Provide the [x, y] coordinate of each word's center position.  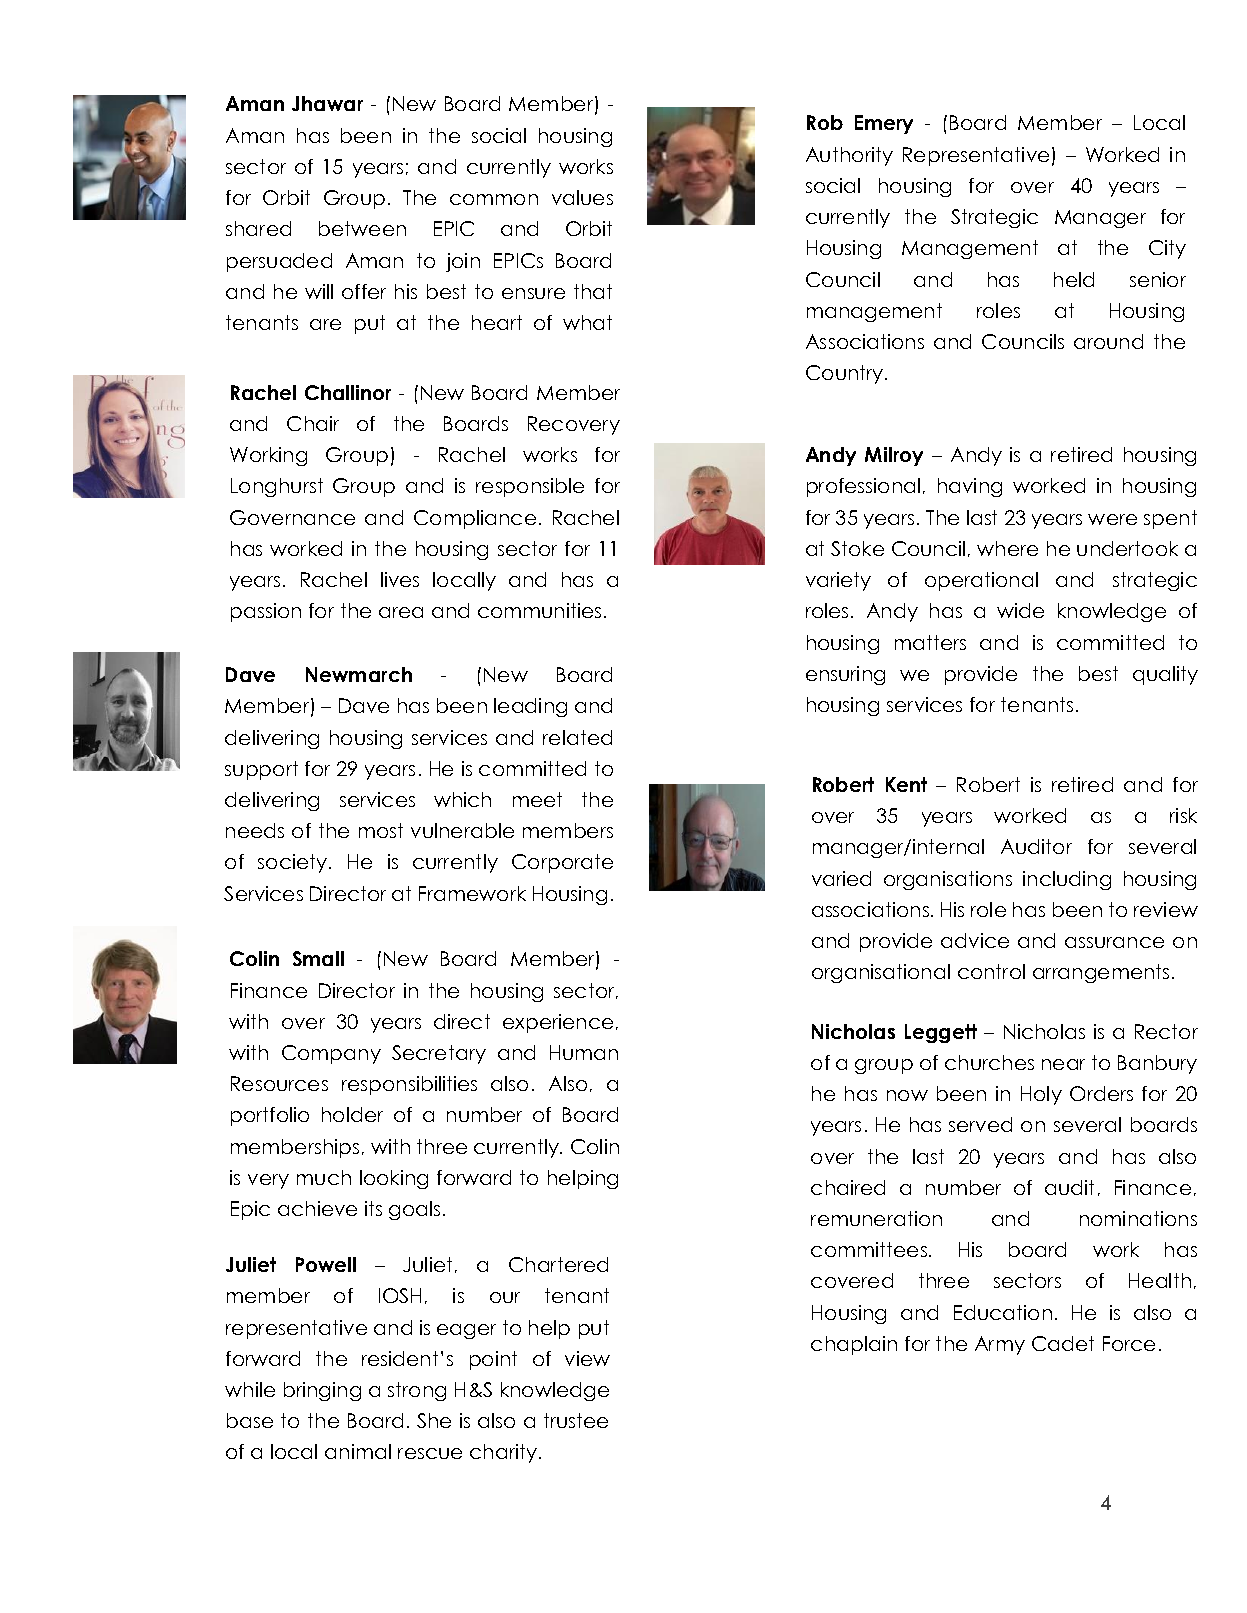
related [577, 737]
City [1167, 249]
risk [1183, 815]
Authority [849, 156]
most [381, 830]
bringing [322, 1391]
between [362, 228]
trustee [576, 1420]
